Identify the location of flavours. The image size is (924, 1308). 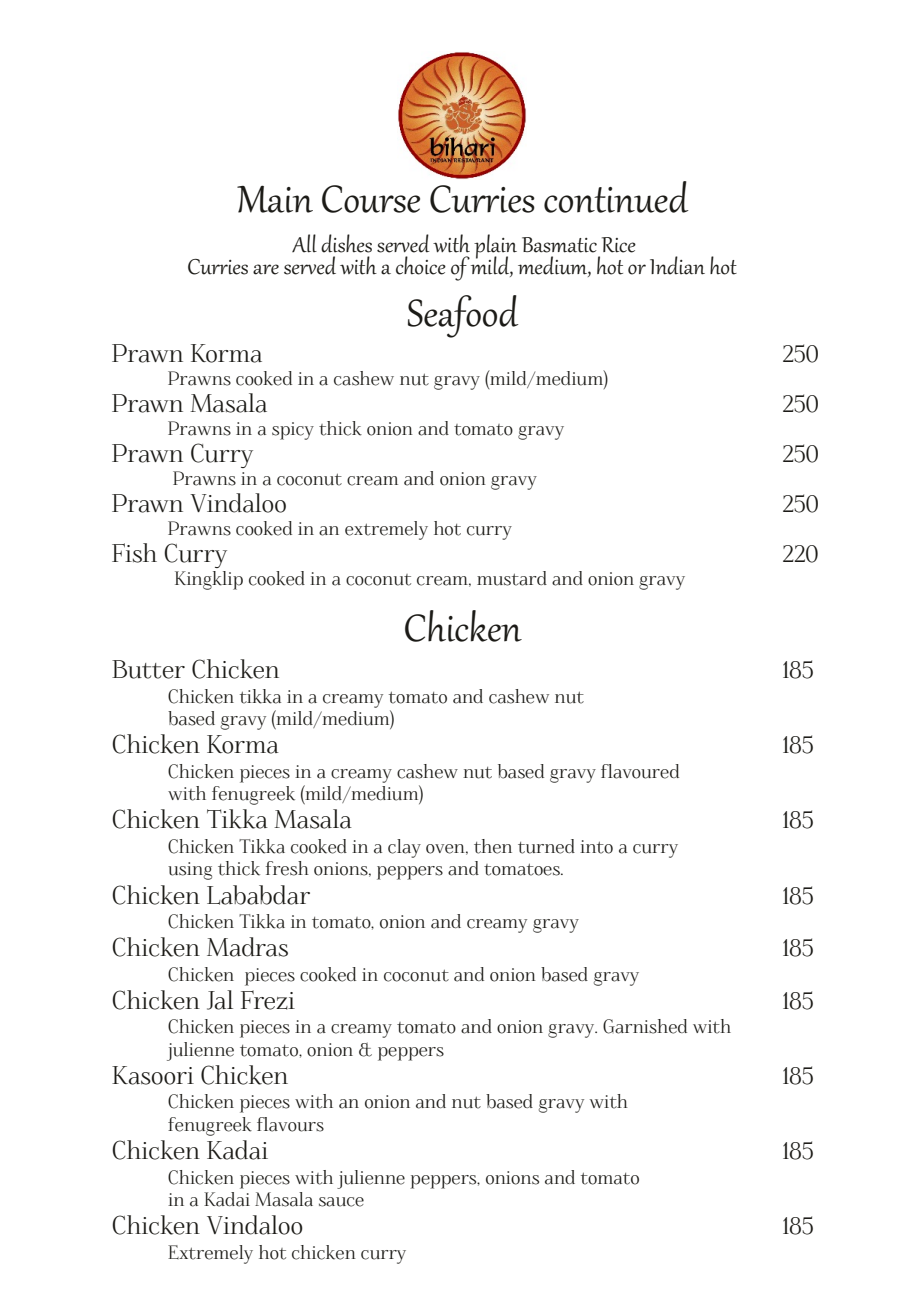
(290, 1124).
